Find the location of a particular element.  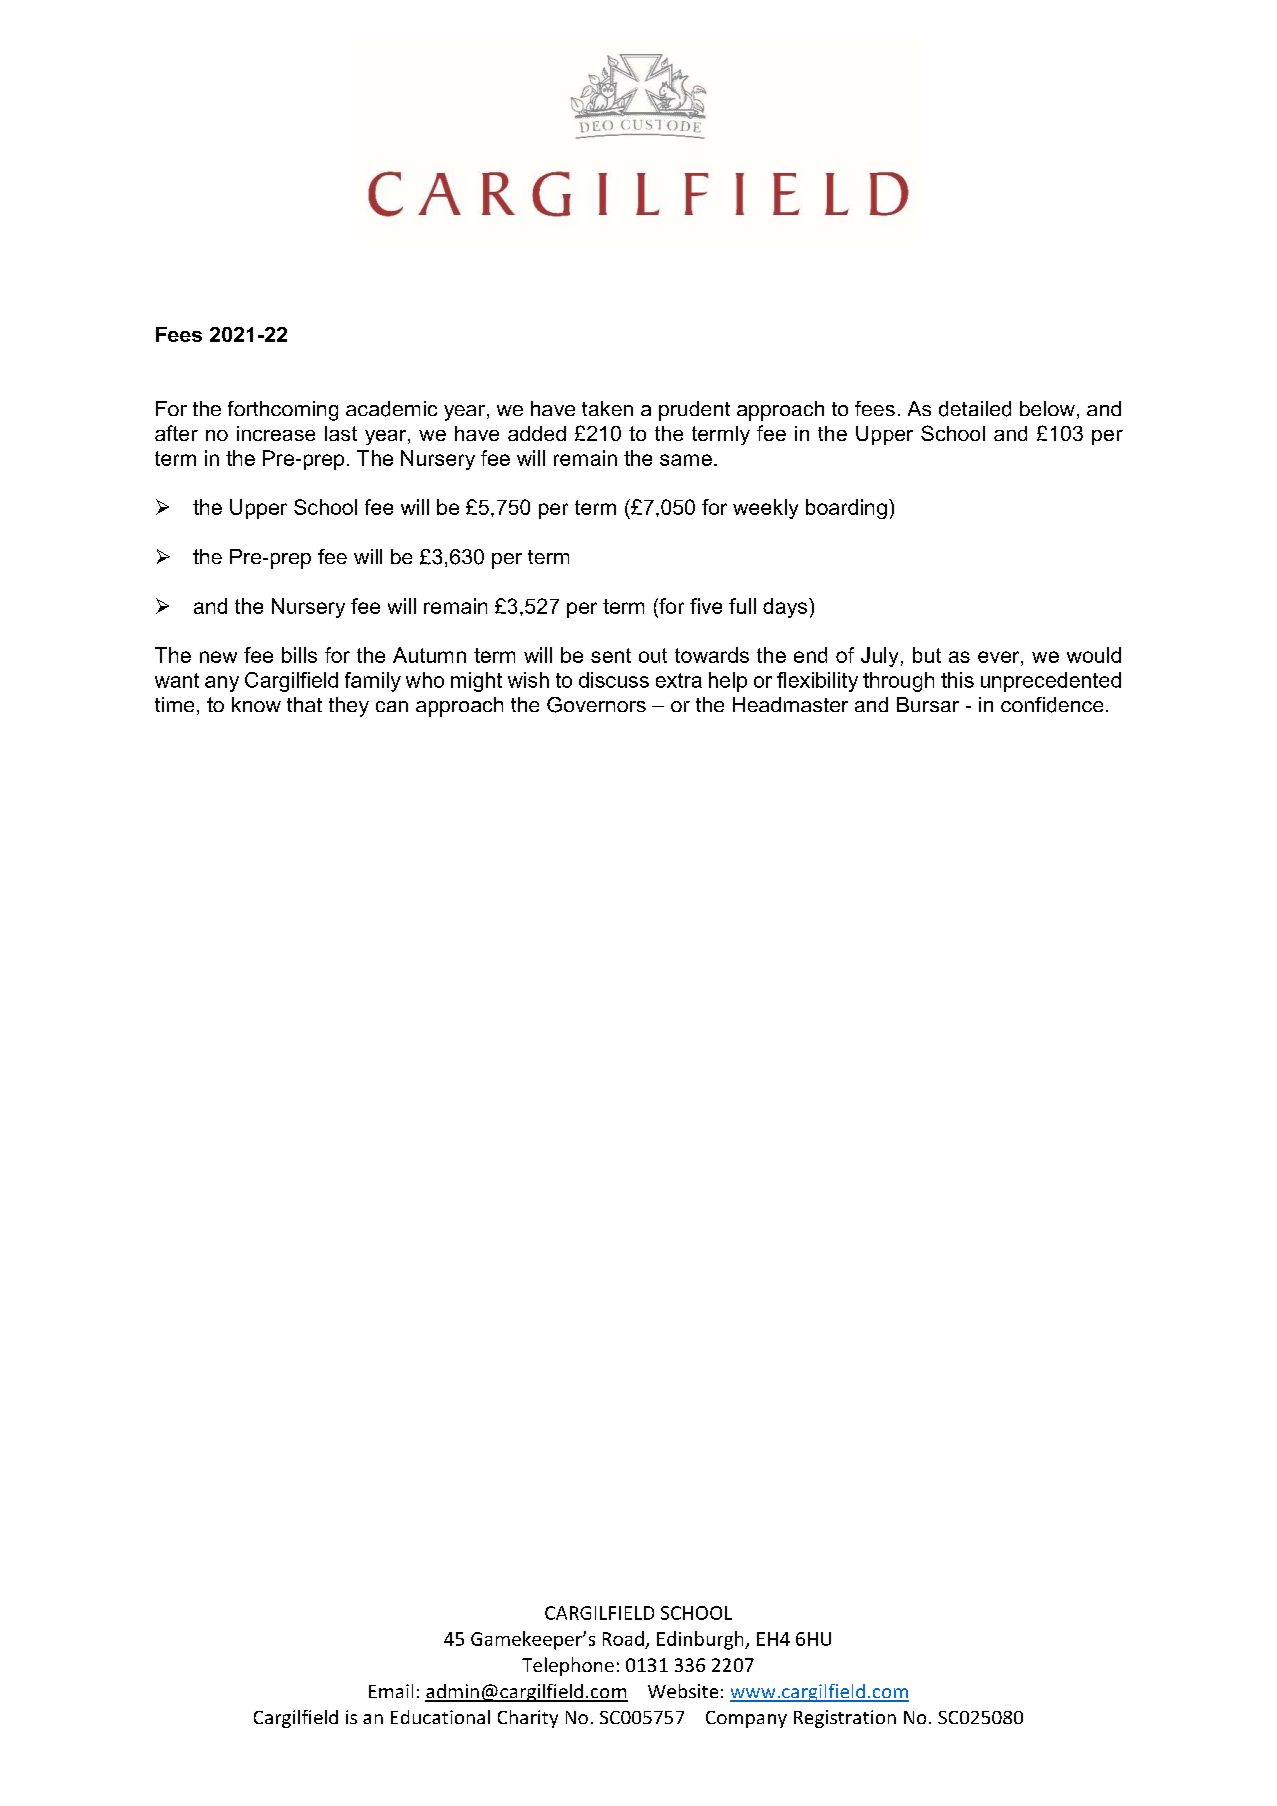

Edinburgh is located at coordinates (701, 1640).
